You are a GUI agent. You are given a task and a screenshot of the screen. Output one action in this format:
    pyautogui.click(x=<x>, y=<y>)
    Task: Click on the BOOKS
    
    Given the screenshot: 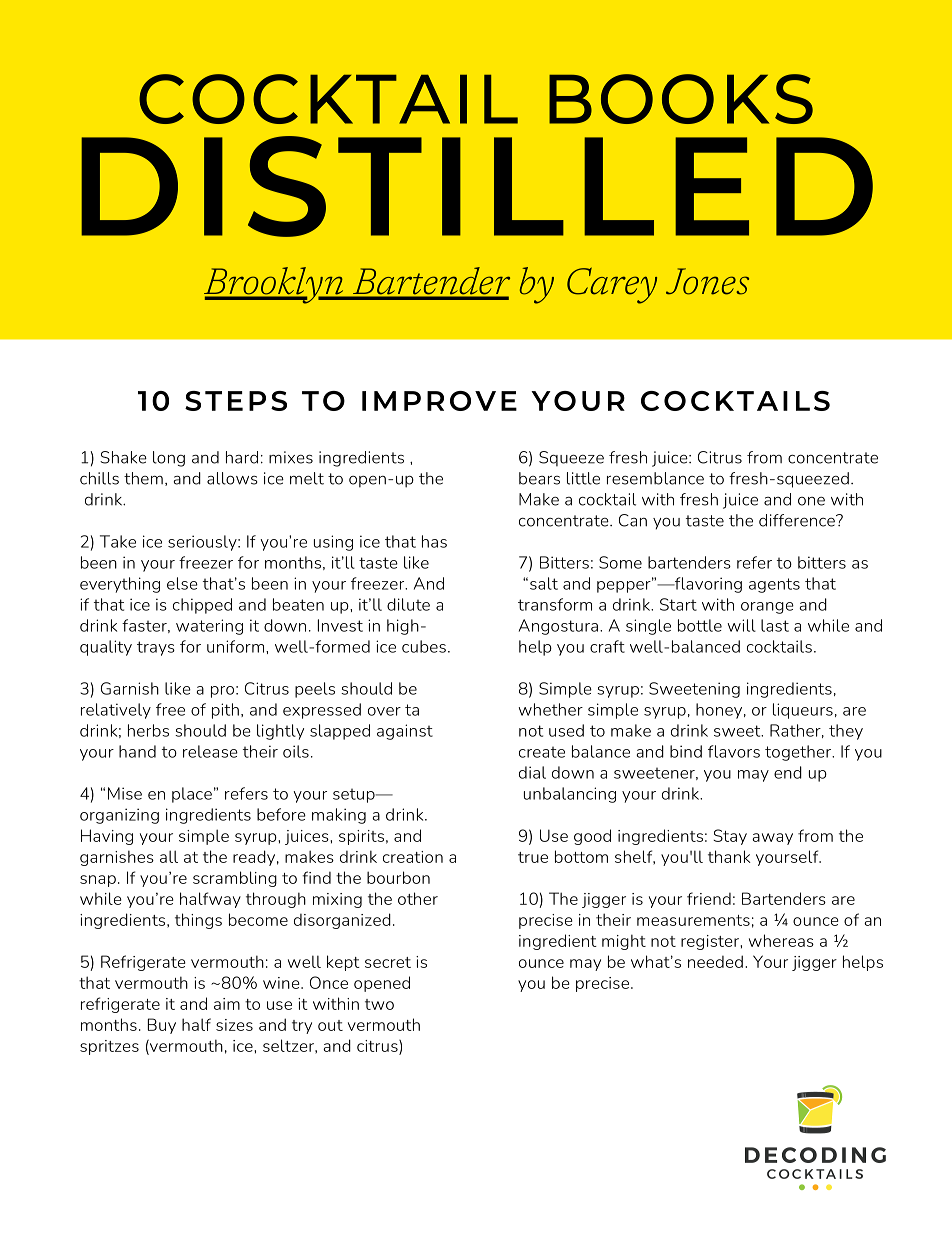 What is the action you would take?
    pyautogui.click(x=681, y=99)
